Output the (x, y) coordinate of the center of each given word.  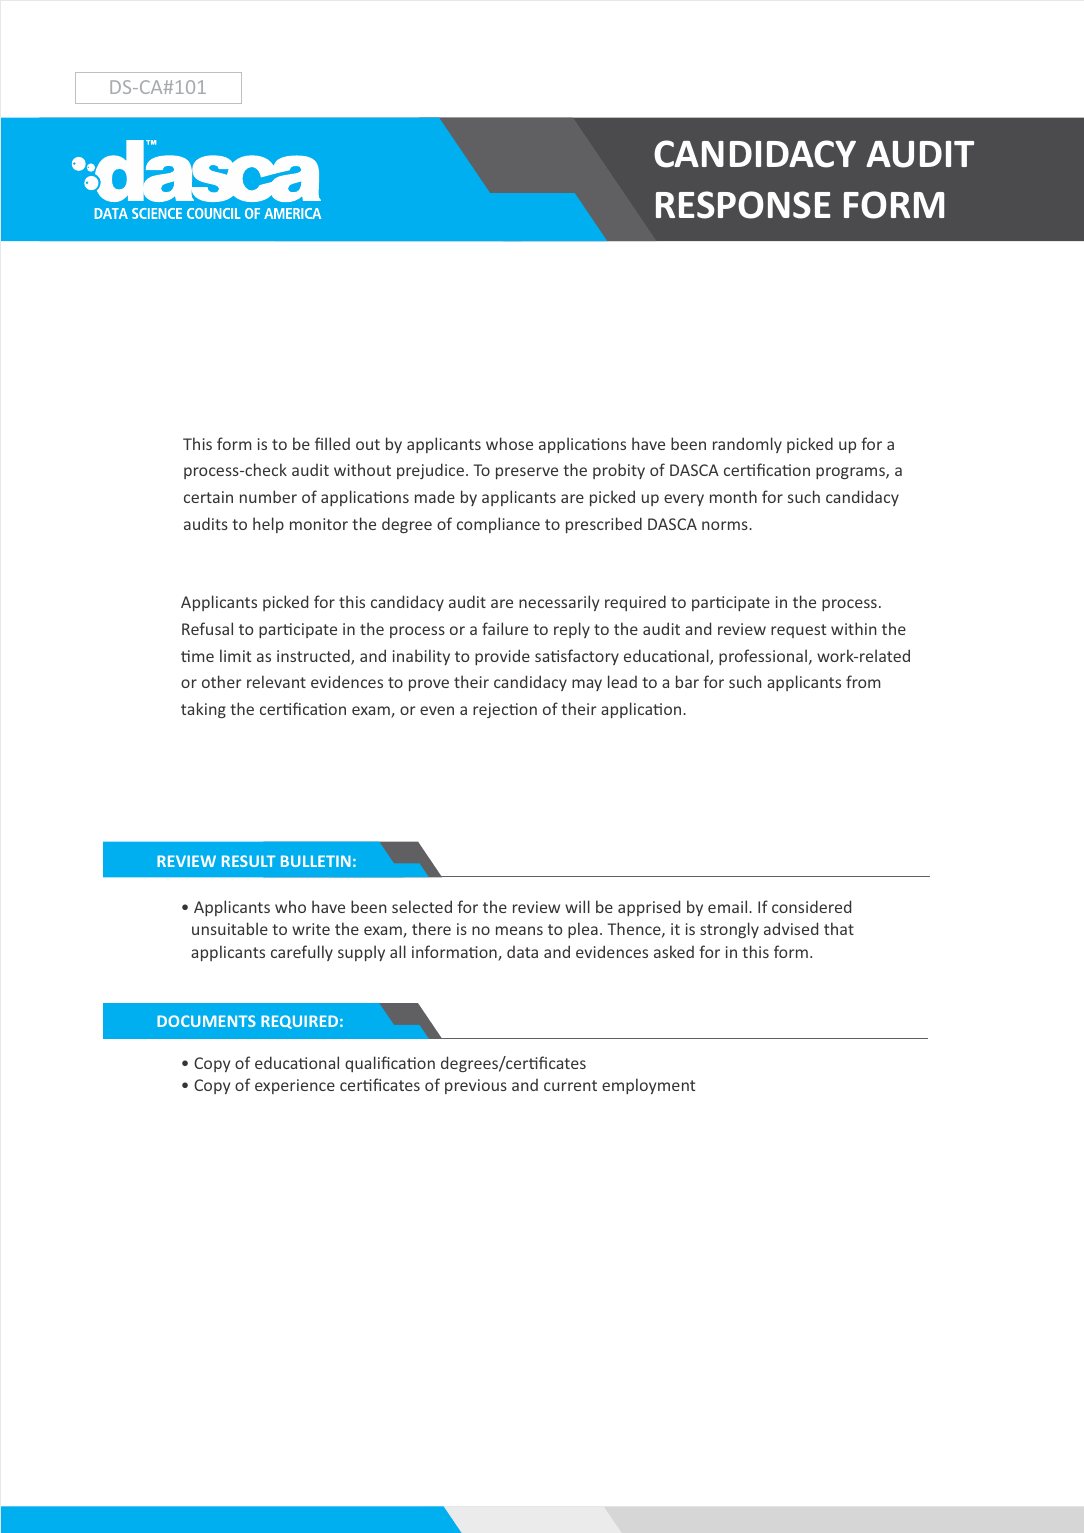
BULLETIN (316, 861)
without (362, 469)
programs (851, 473)
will (577, 906)
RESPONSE (743, 205)
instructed (314, 657)
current (570, 1085)
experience (295, 1086)
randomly (747, 445)
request (798, 631)
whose (509, 443)
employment (648, 1086)
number (268, 496)
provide (502, 657)
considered (811, 906)
